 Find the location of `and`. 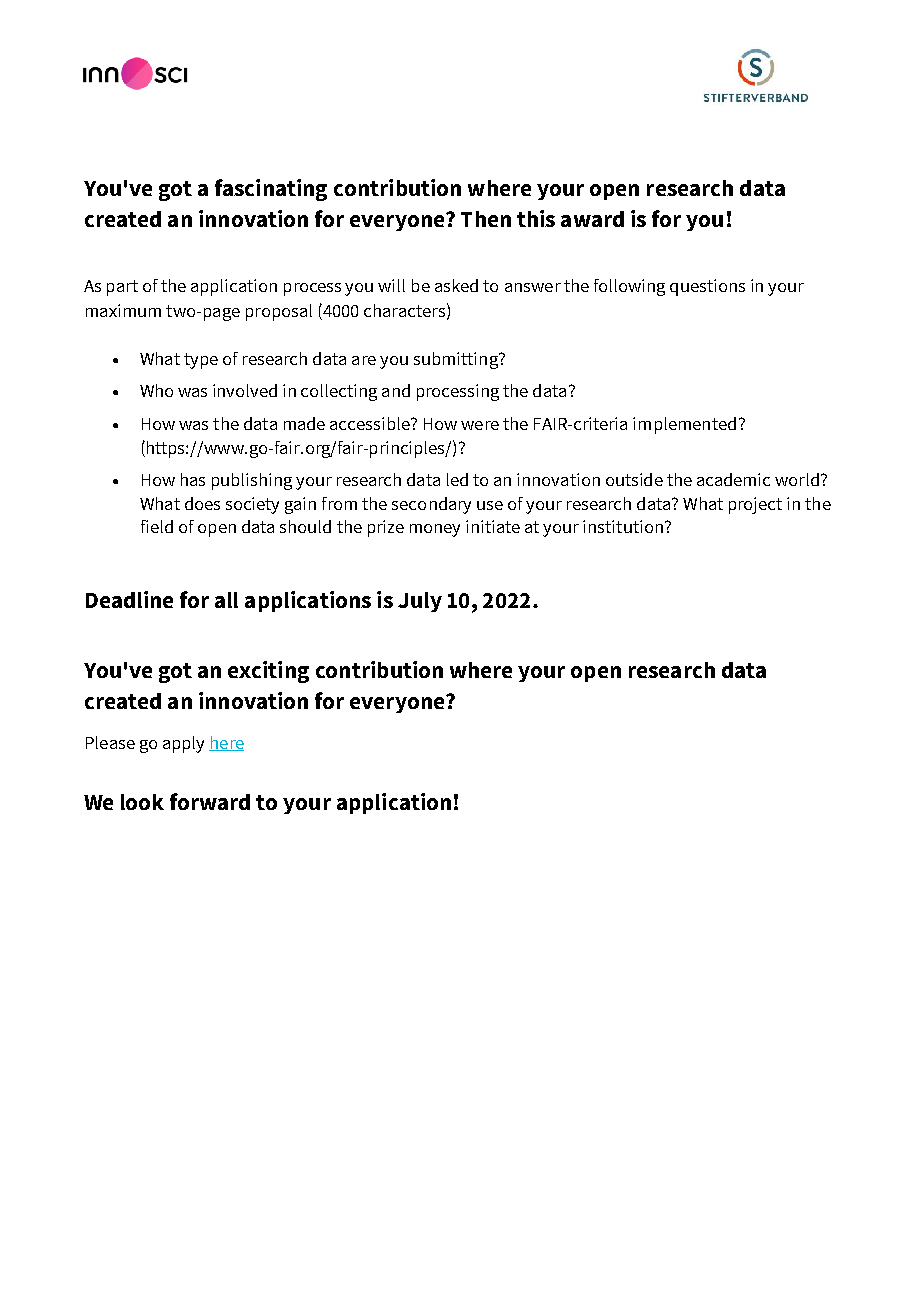

and is located at coordinates (396, 390).
